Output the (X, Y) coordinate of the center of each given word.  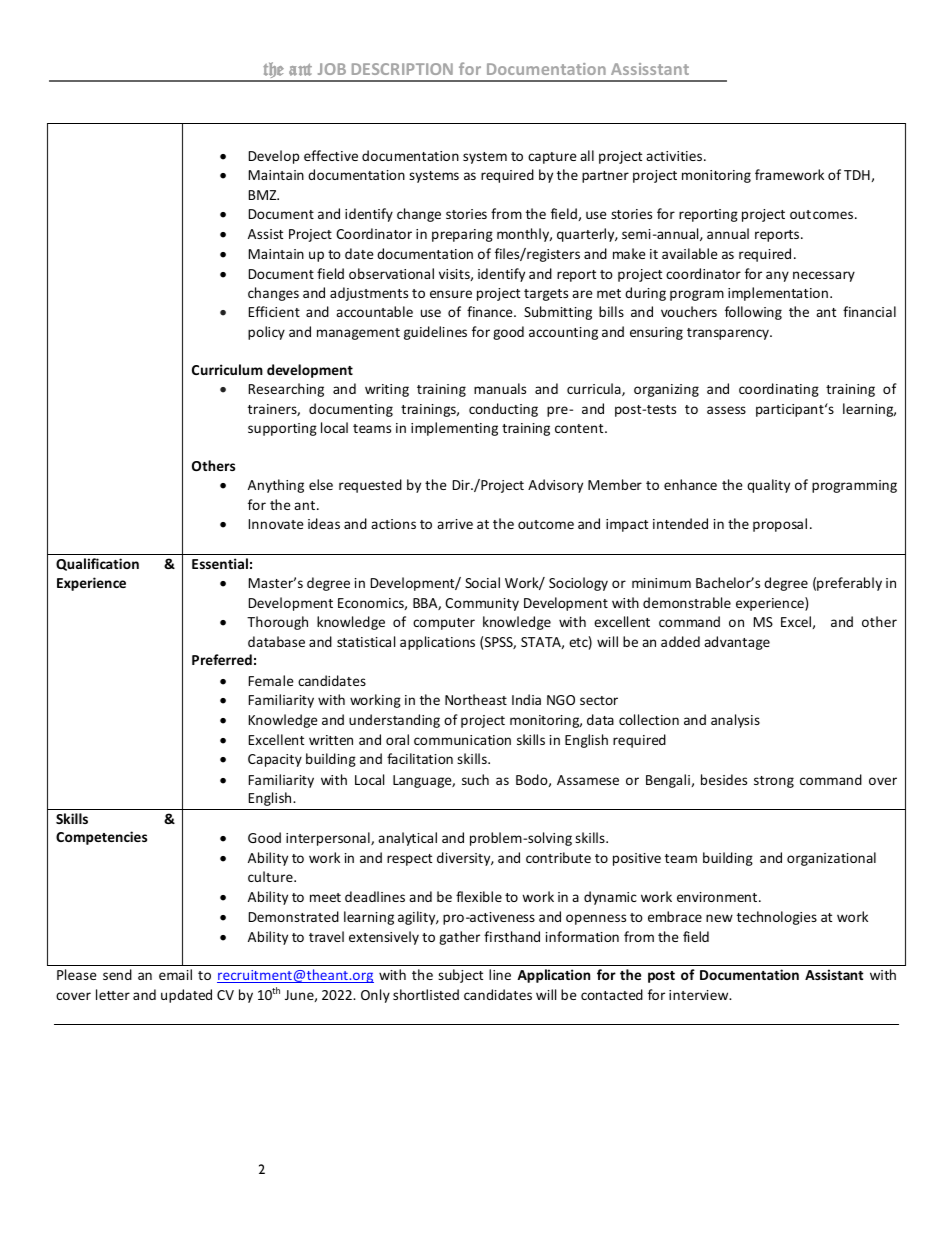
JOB (332, 69)
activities (675, 156)
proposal (780, 525)
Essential (220, 563)
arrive (455, 524)
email (175, 974)
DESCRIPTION (402, 69)
